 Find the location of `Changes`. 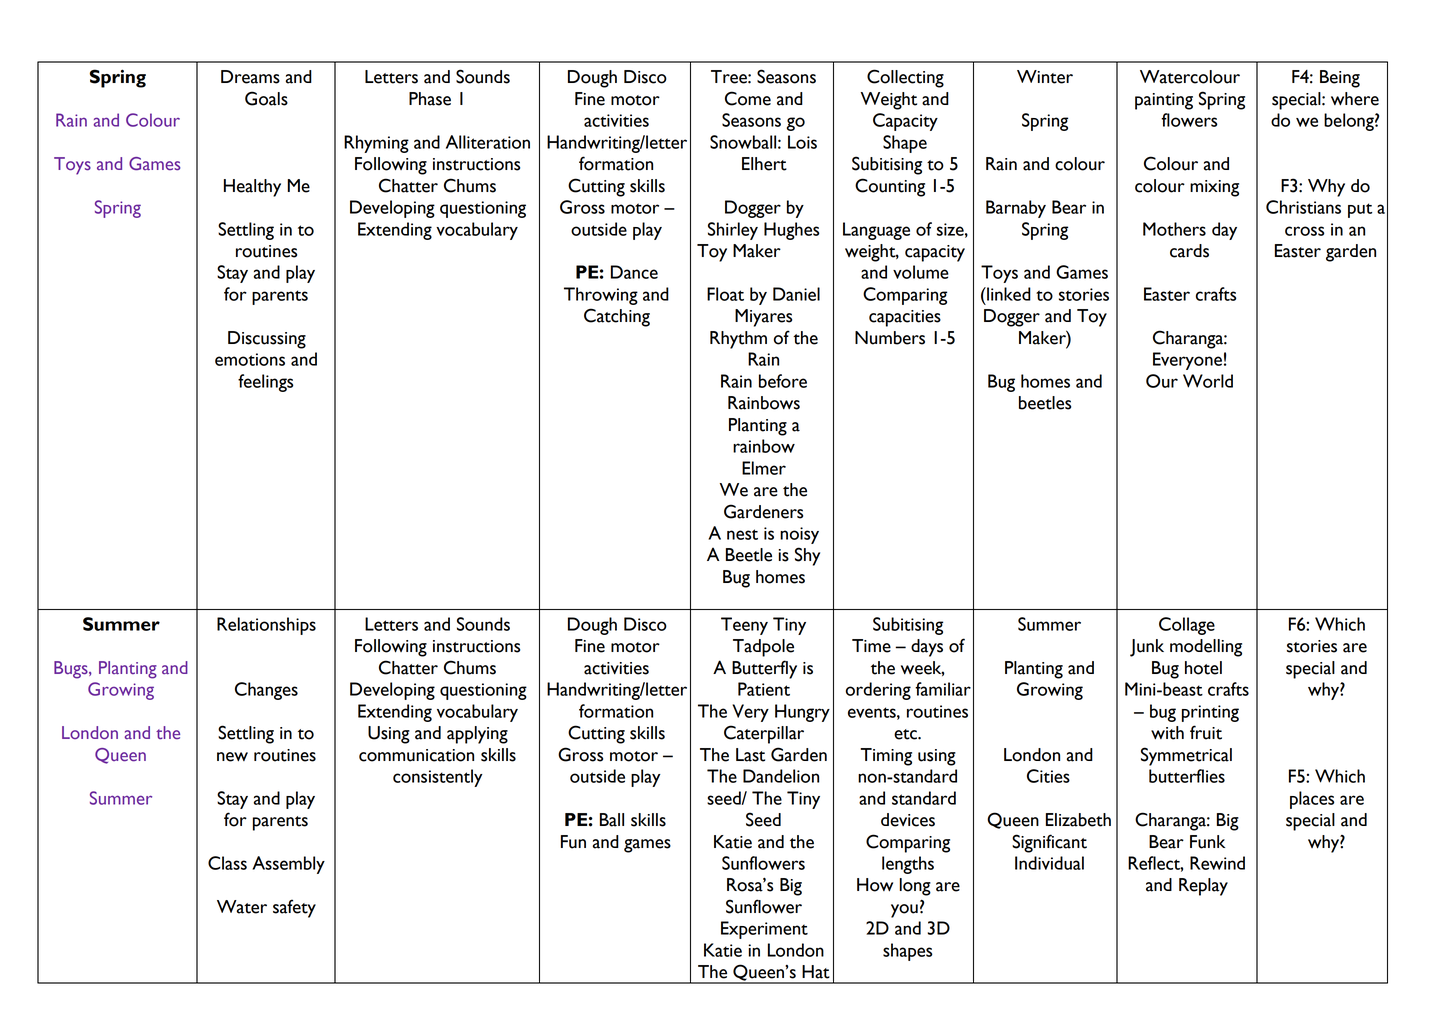

Changes is located at coordinates (266, 691).
